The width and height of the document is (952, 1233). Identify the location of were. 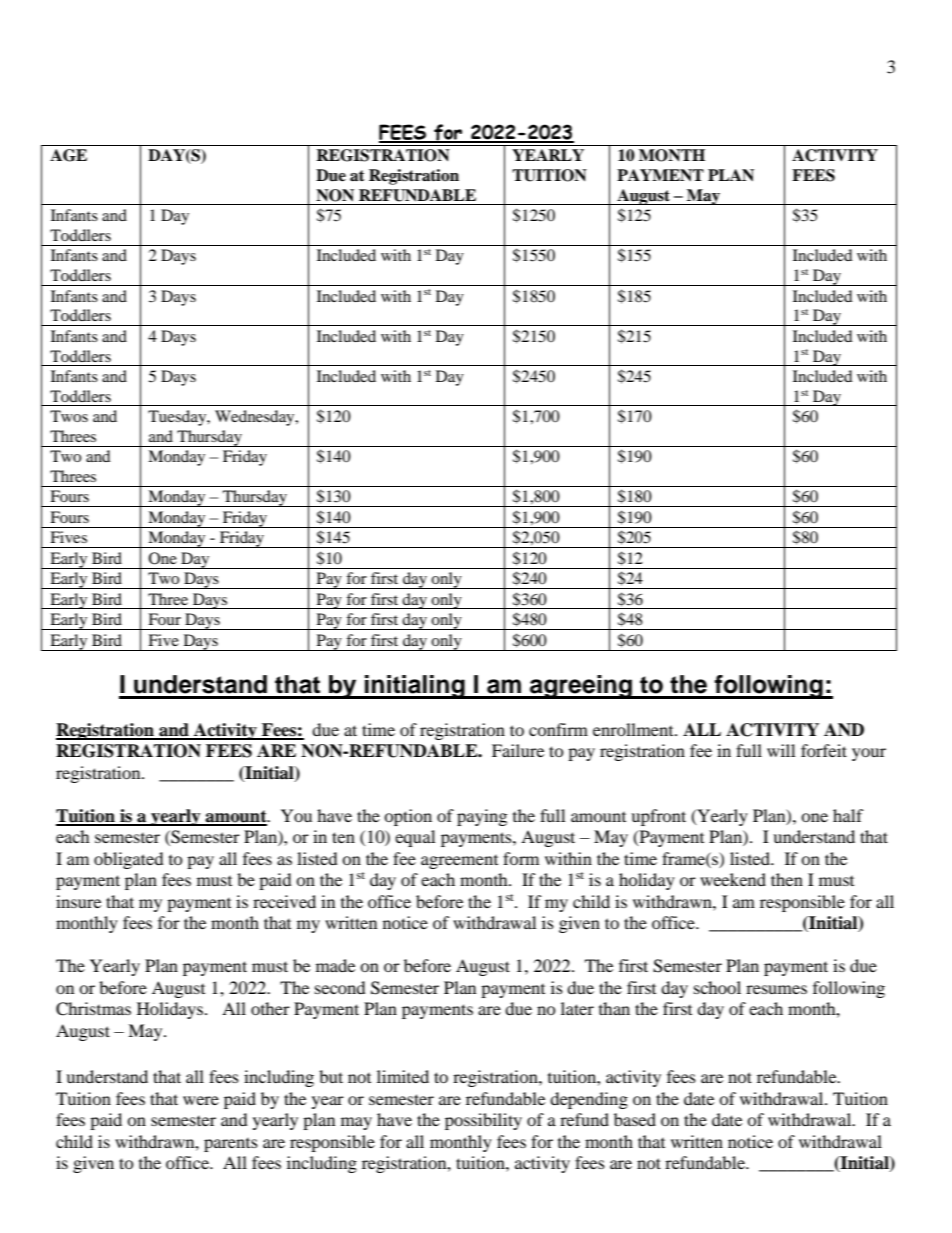
(201, 1100).
